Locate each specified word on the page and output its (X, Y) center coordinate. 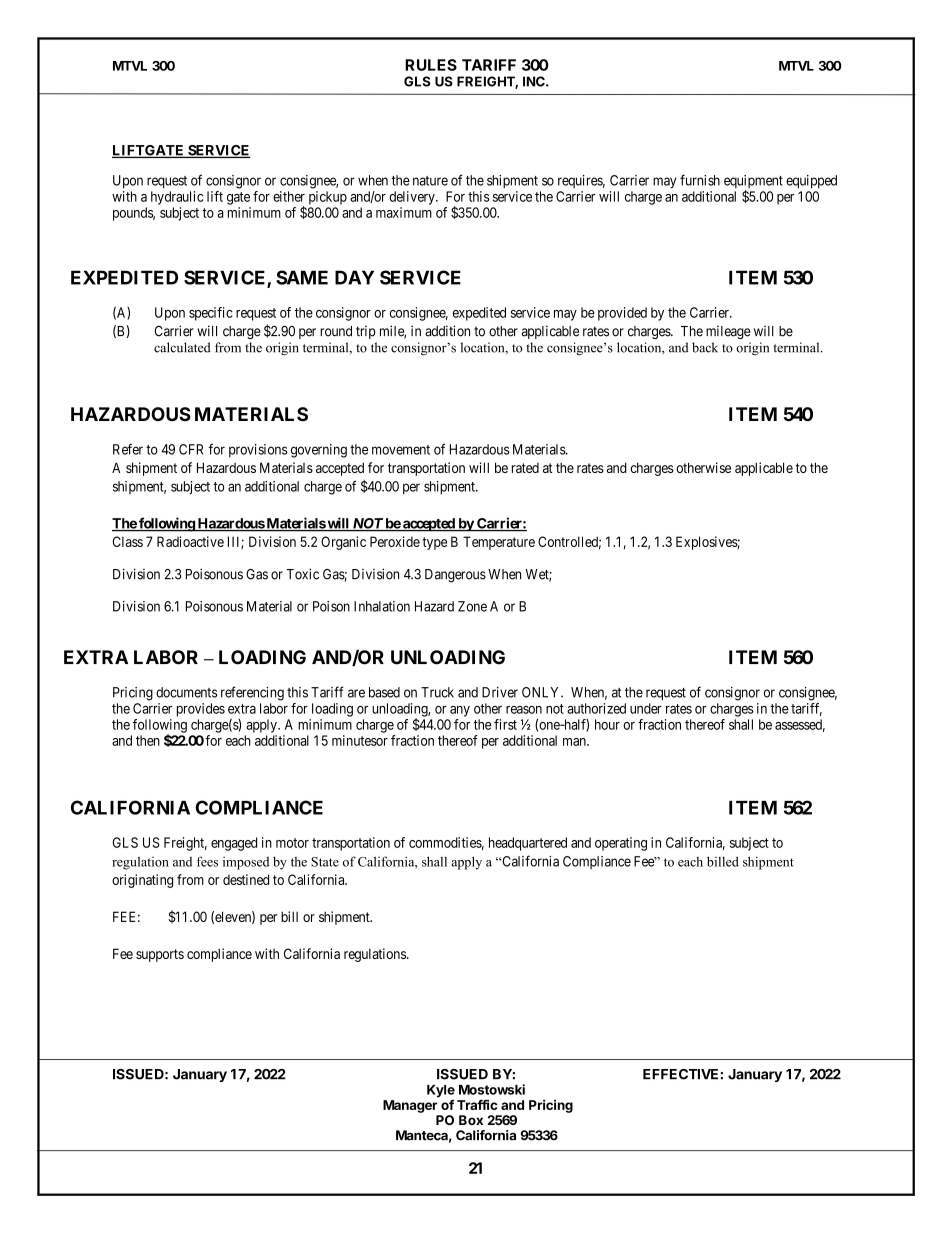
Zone (472, 606)
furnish (700, 180)
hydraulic (177, 198)
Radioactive (190, 541)
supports (160, 955)
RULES (431, 65)
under (646, 708)
